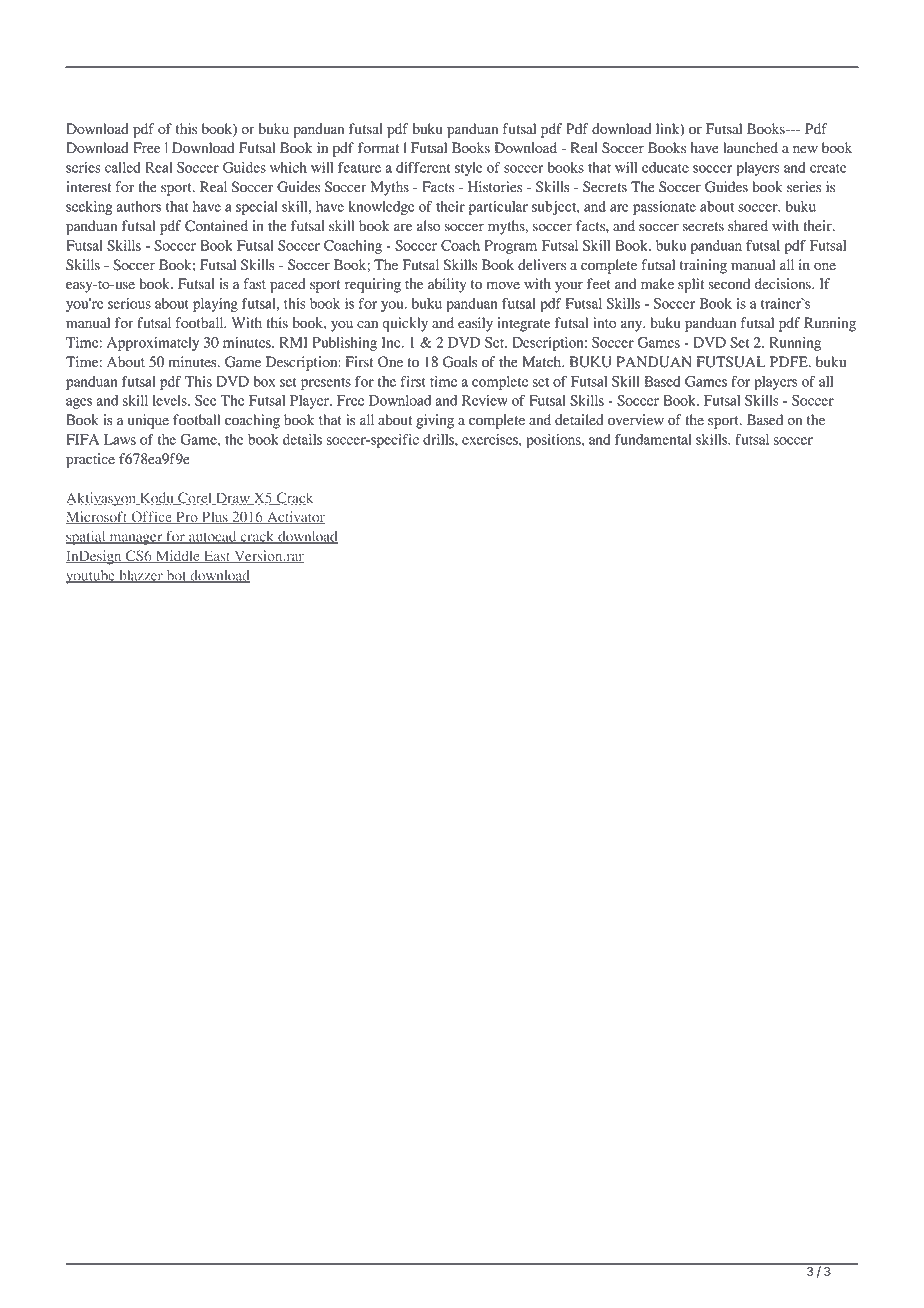 The width and height of the document is (924, 1308). I want to click on Middle, so click(177, 556).
